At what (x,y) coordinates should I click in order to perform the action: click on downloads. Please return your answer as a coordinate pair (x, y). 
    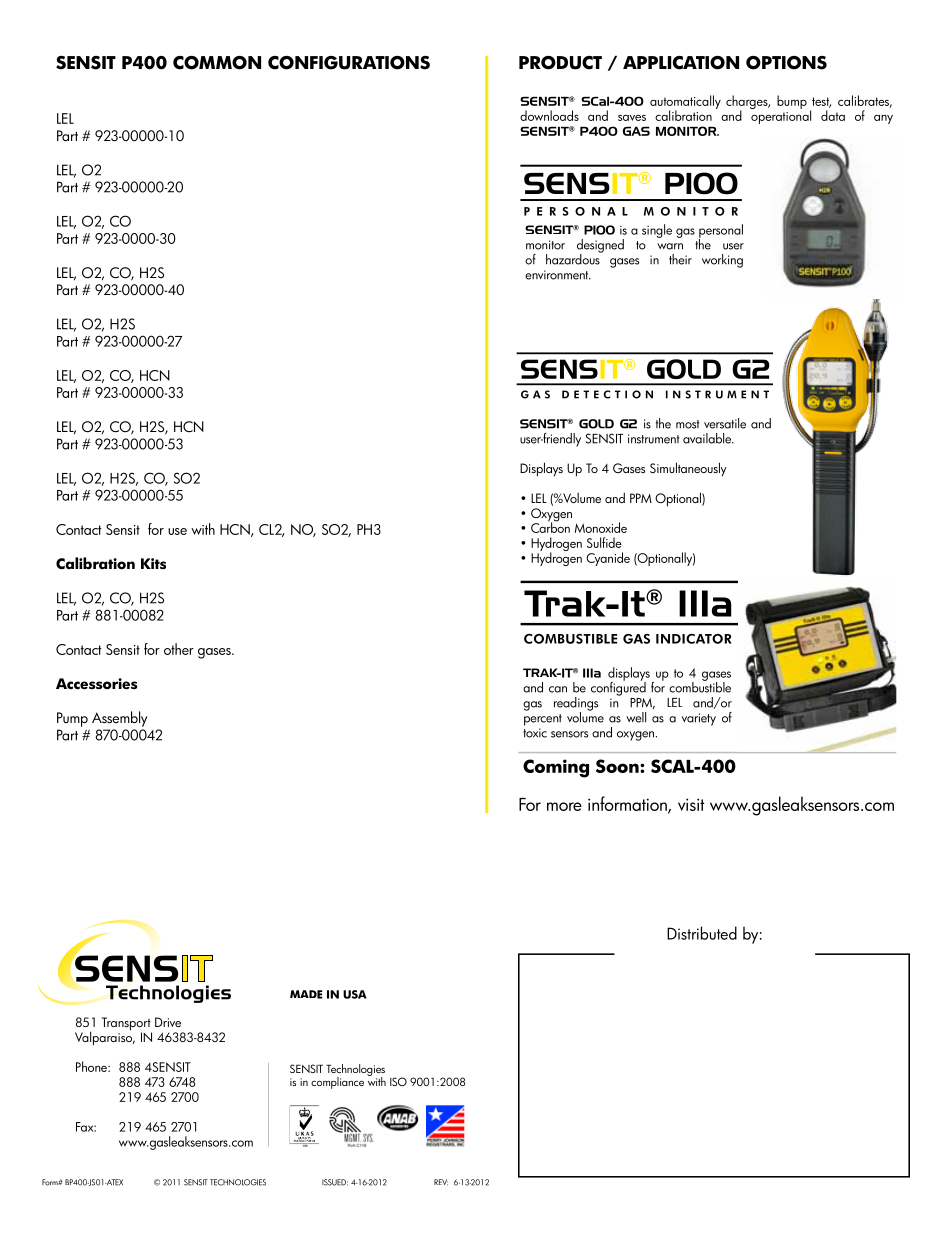
    Looking at the image, I should click on (549, 115).
